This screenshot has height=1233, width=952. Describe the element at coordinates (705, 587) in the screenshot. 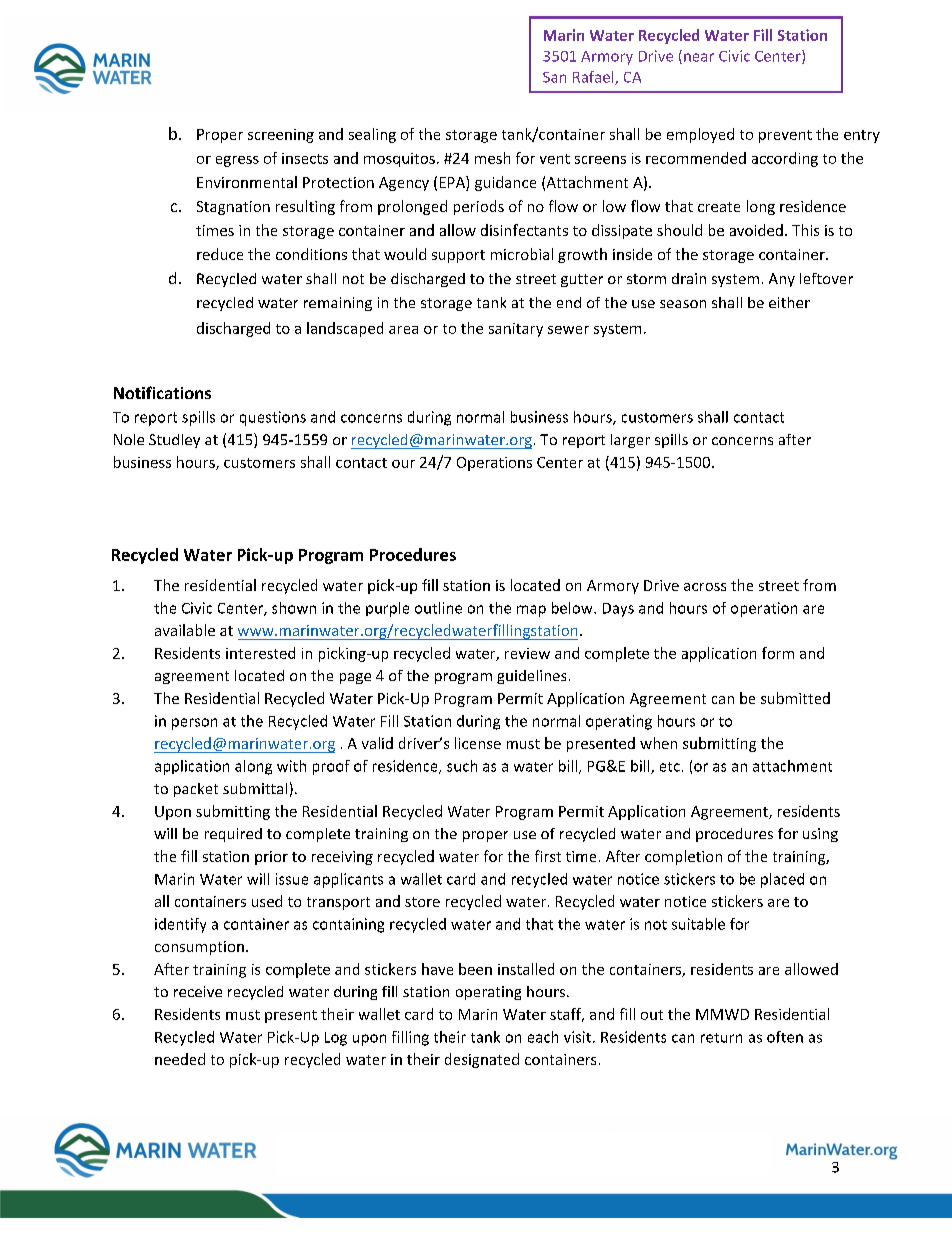

I see `across` at that location.
